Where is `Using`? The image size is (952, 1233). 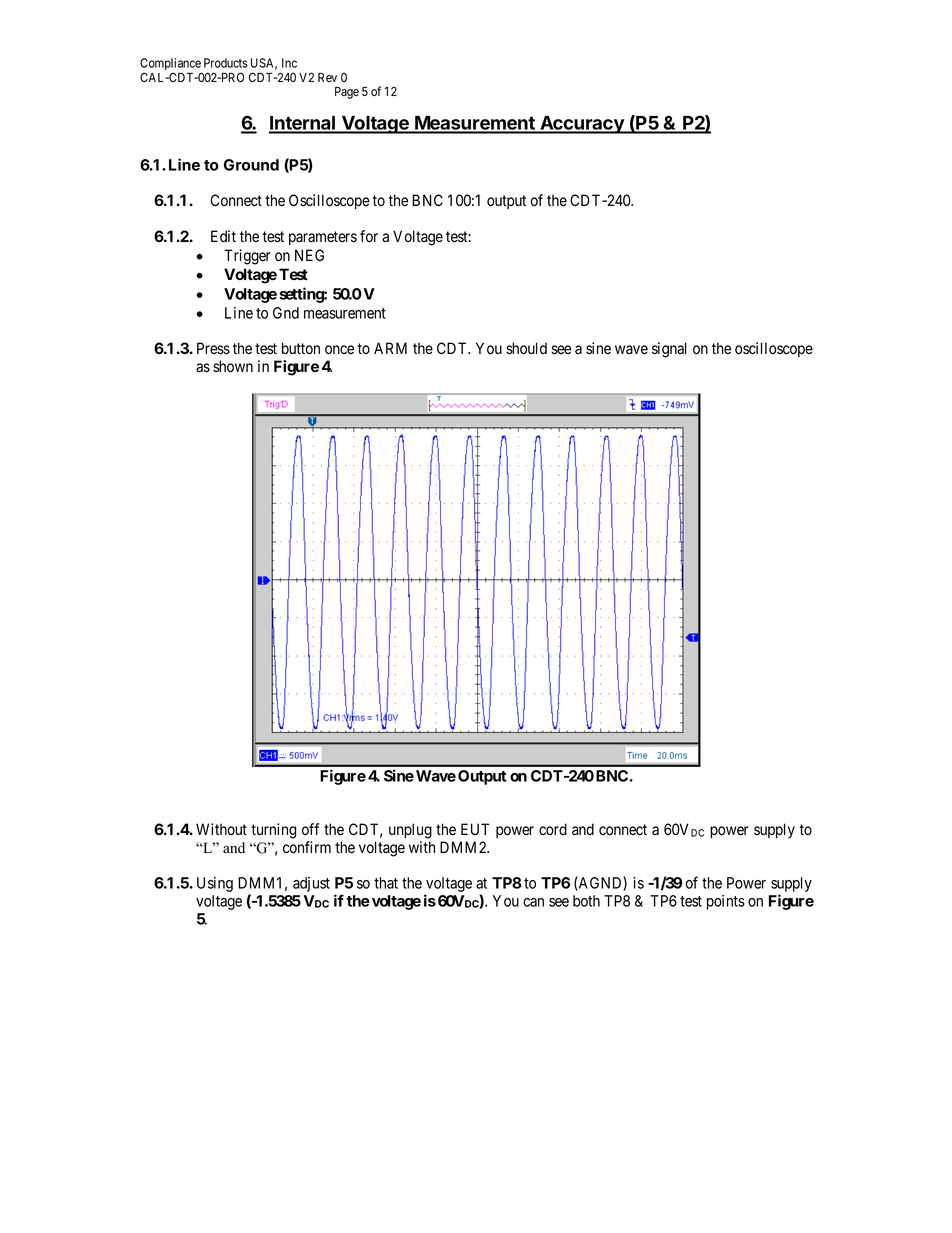 Using is located at coordinates (215, 884).
